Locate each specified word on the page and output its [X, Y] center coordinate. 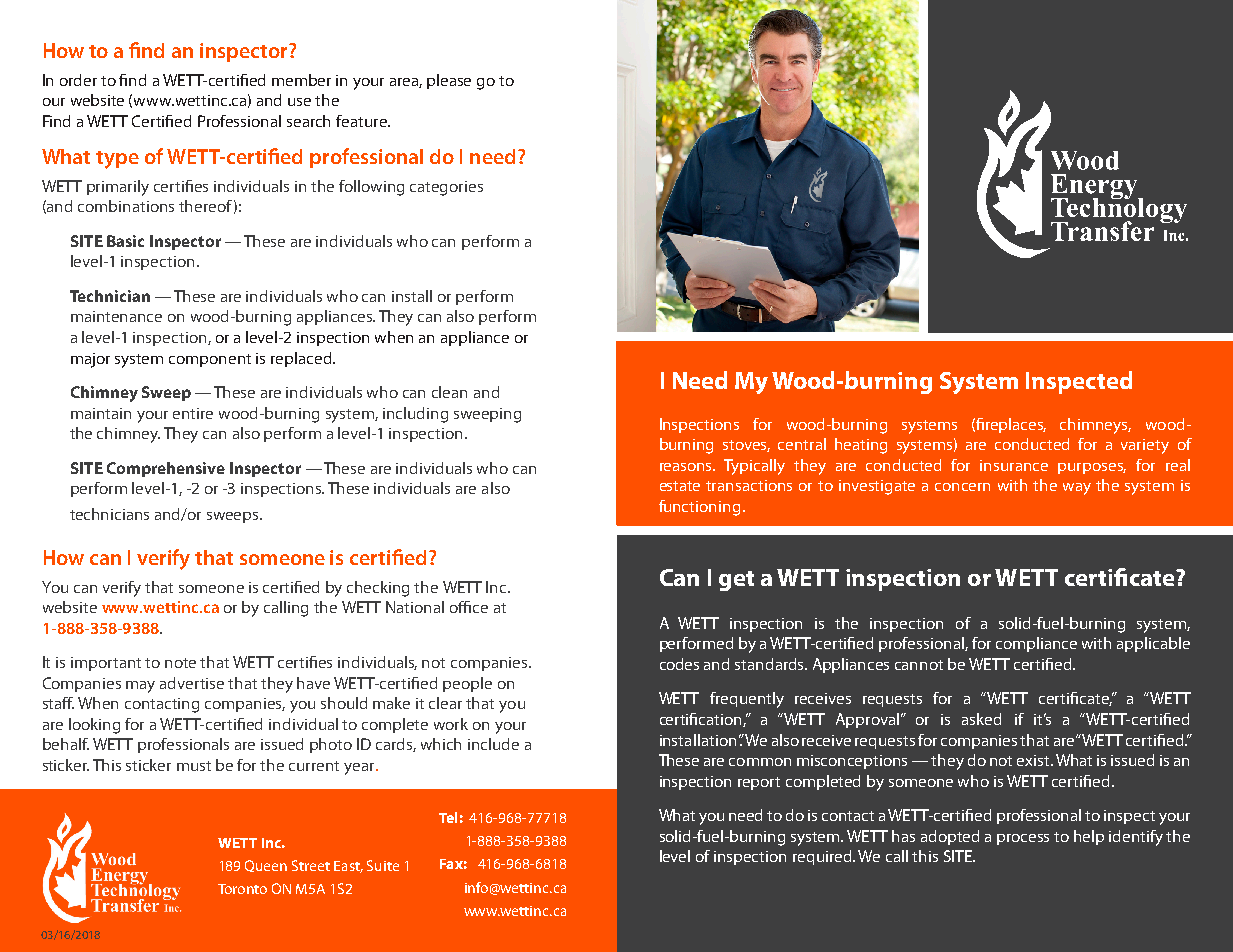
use [299, 102]
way [1077, 489]
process [1023, 839]
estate [680, 486]
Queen [266, 866]
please [449, 81]
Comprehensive [166, 469]
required [823, 857]
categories [446, 188]
